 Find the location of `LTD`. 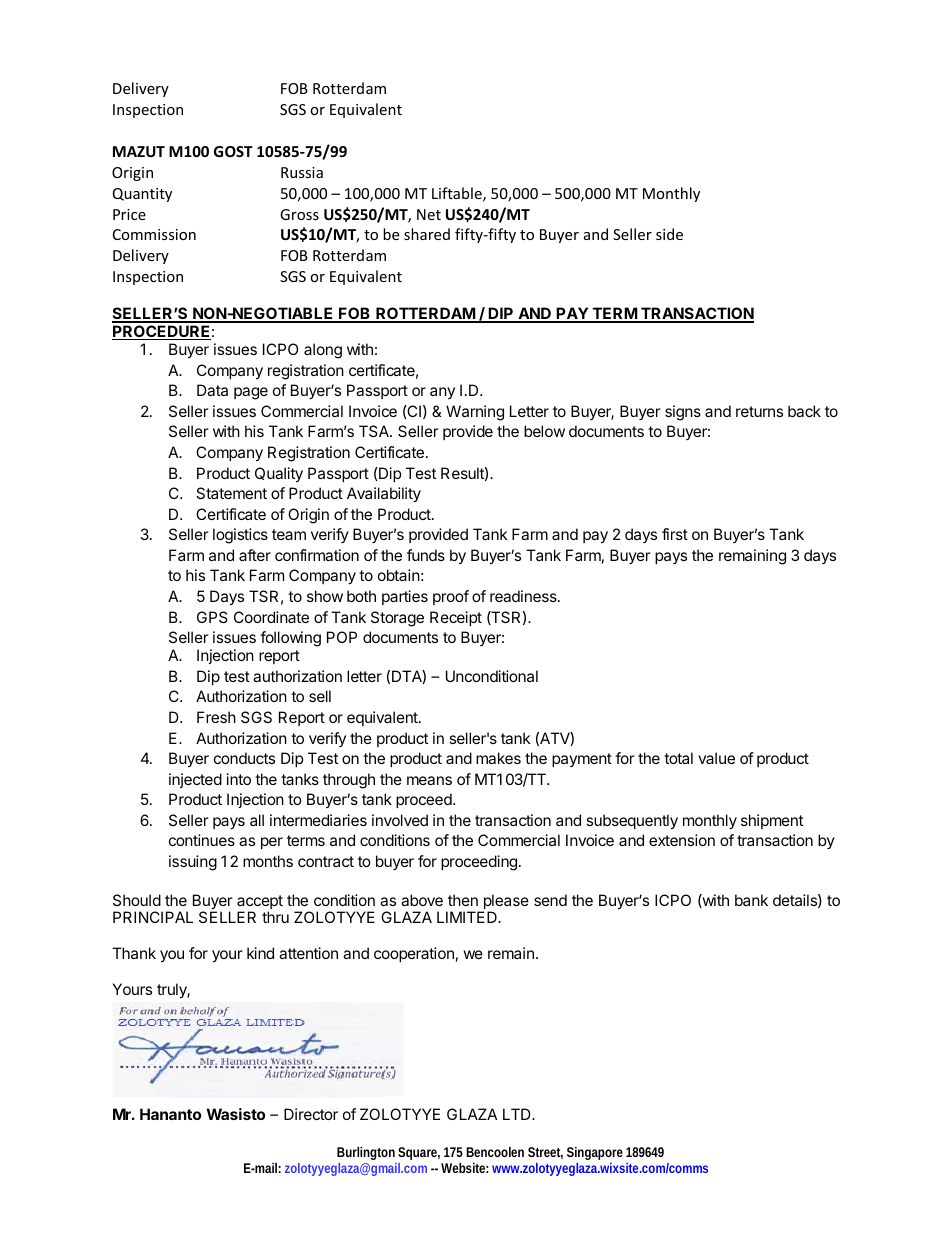

LTD is located at coordinates (518, 1114).
